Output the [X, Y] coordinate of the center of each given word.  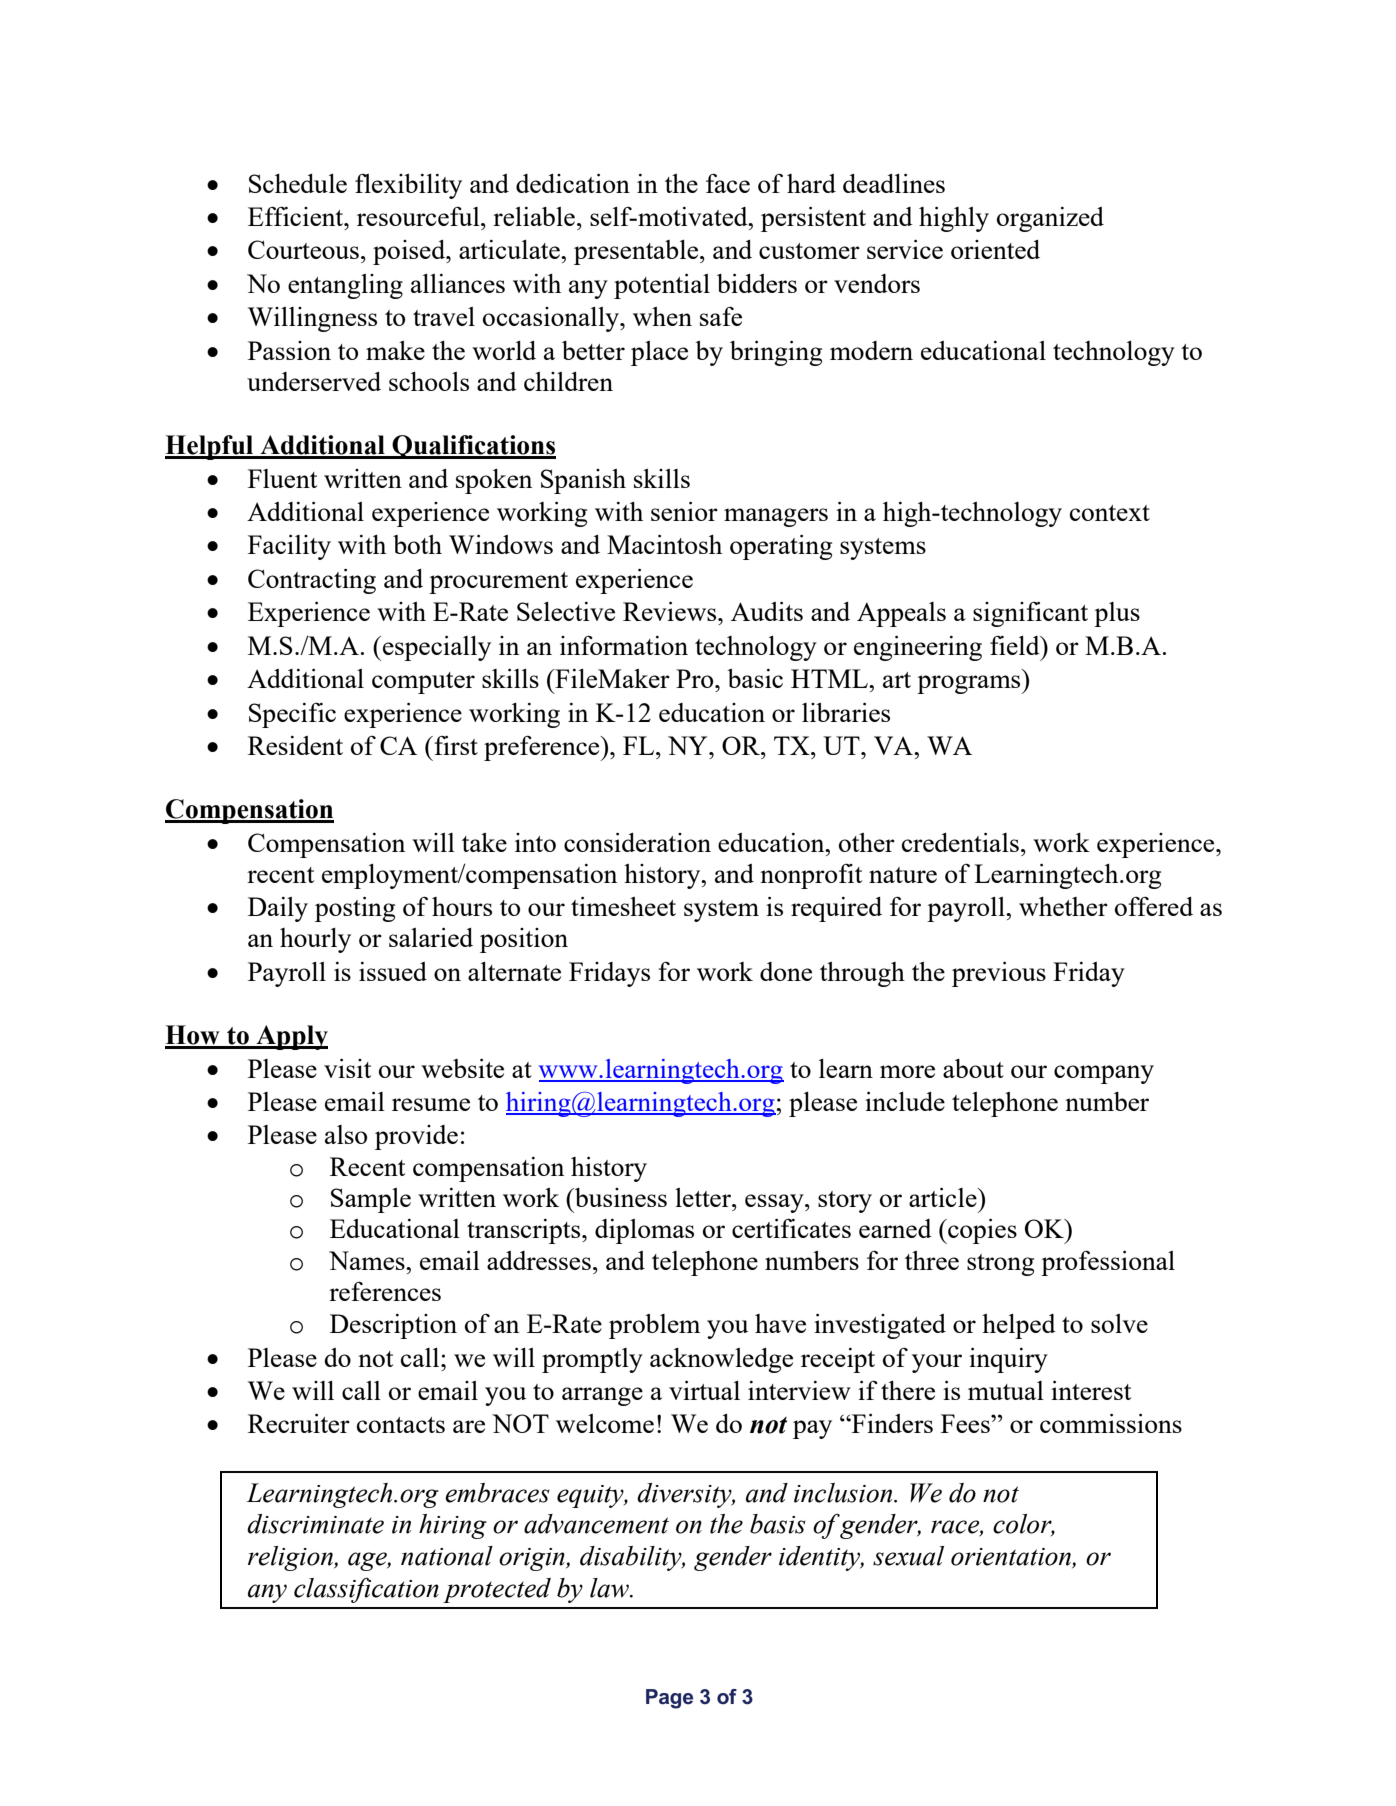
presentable [637, 252]
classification [366, 1590]
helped [1019, 1326]
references [385, 1291]
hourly [315, 940]
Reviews [671, 611]
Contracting [312, 581]
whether [1063, 906]
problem [654, 1326]
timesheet [623, 906]
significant [1030, 614]
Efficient [297, 216]
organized [1050, 219]
